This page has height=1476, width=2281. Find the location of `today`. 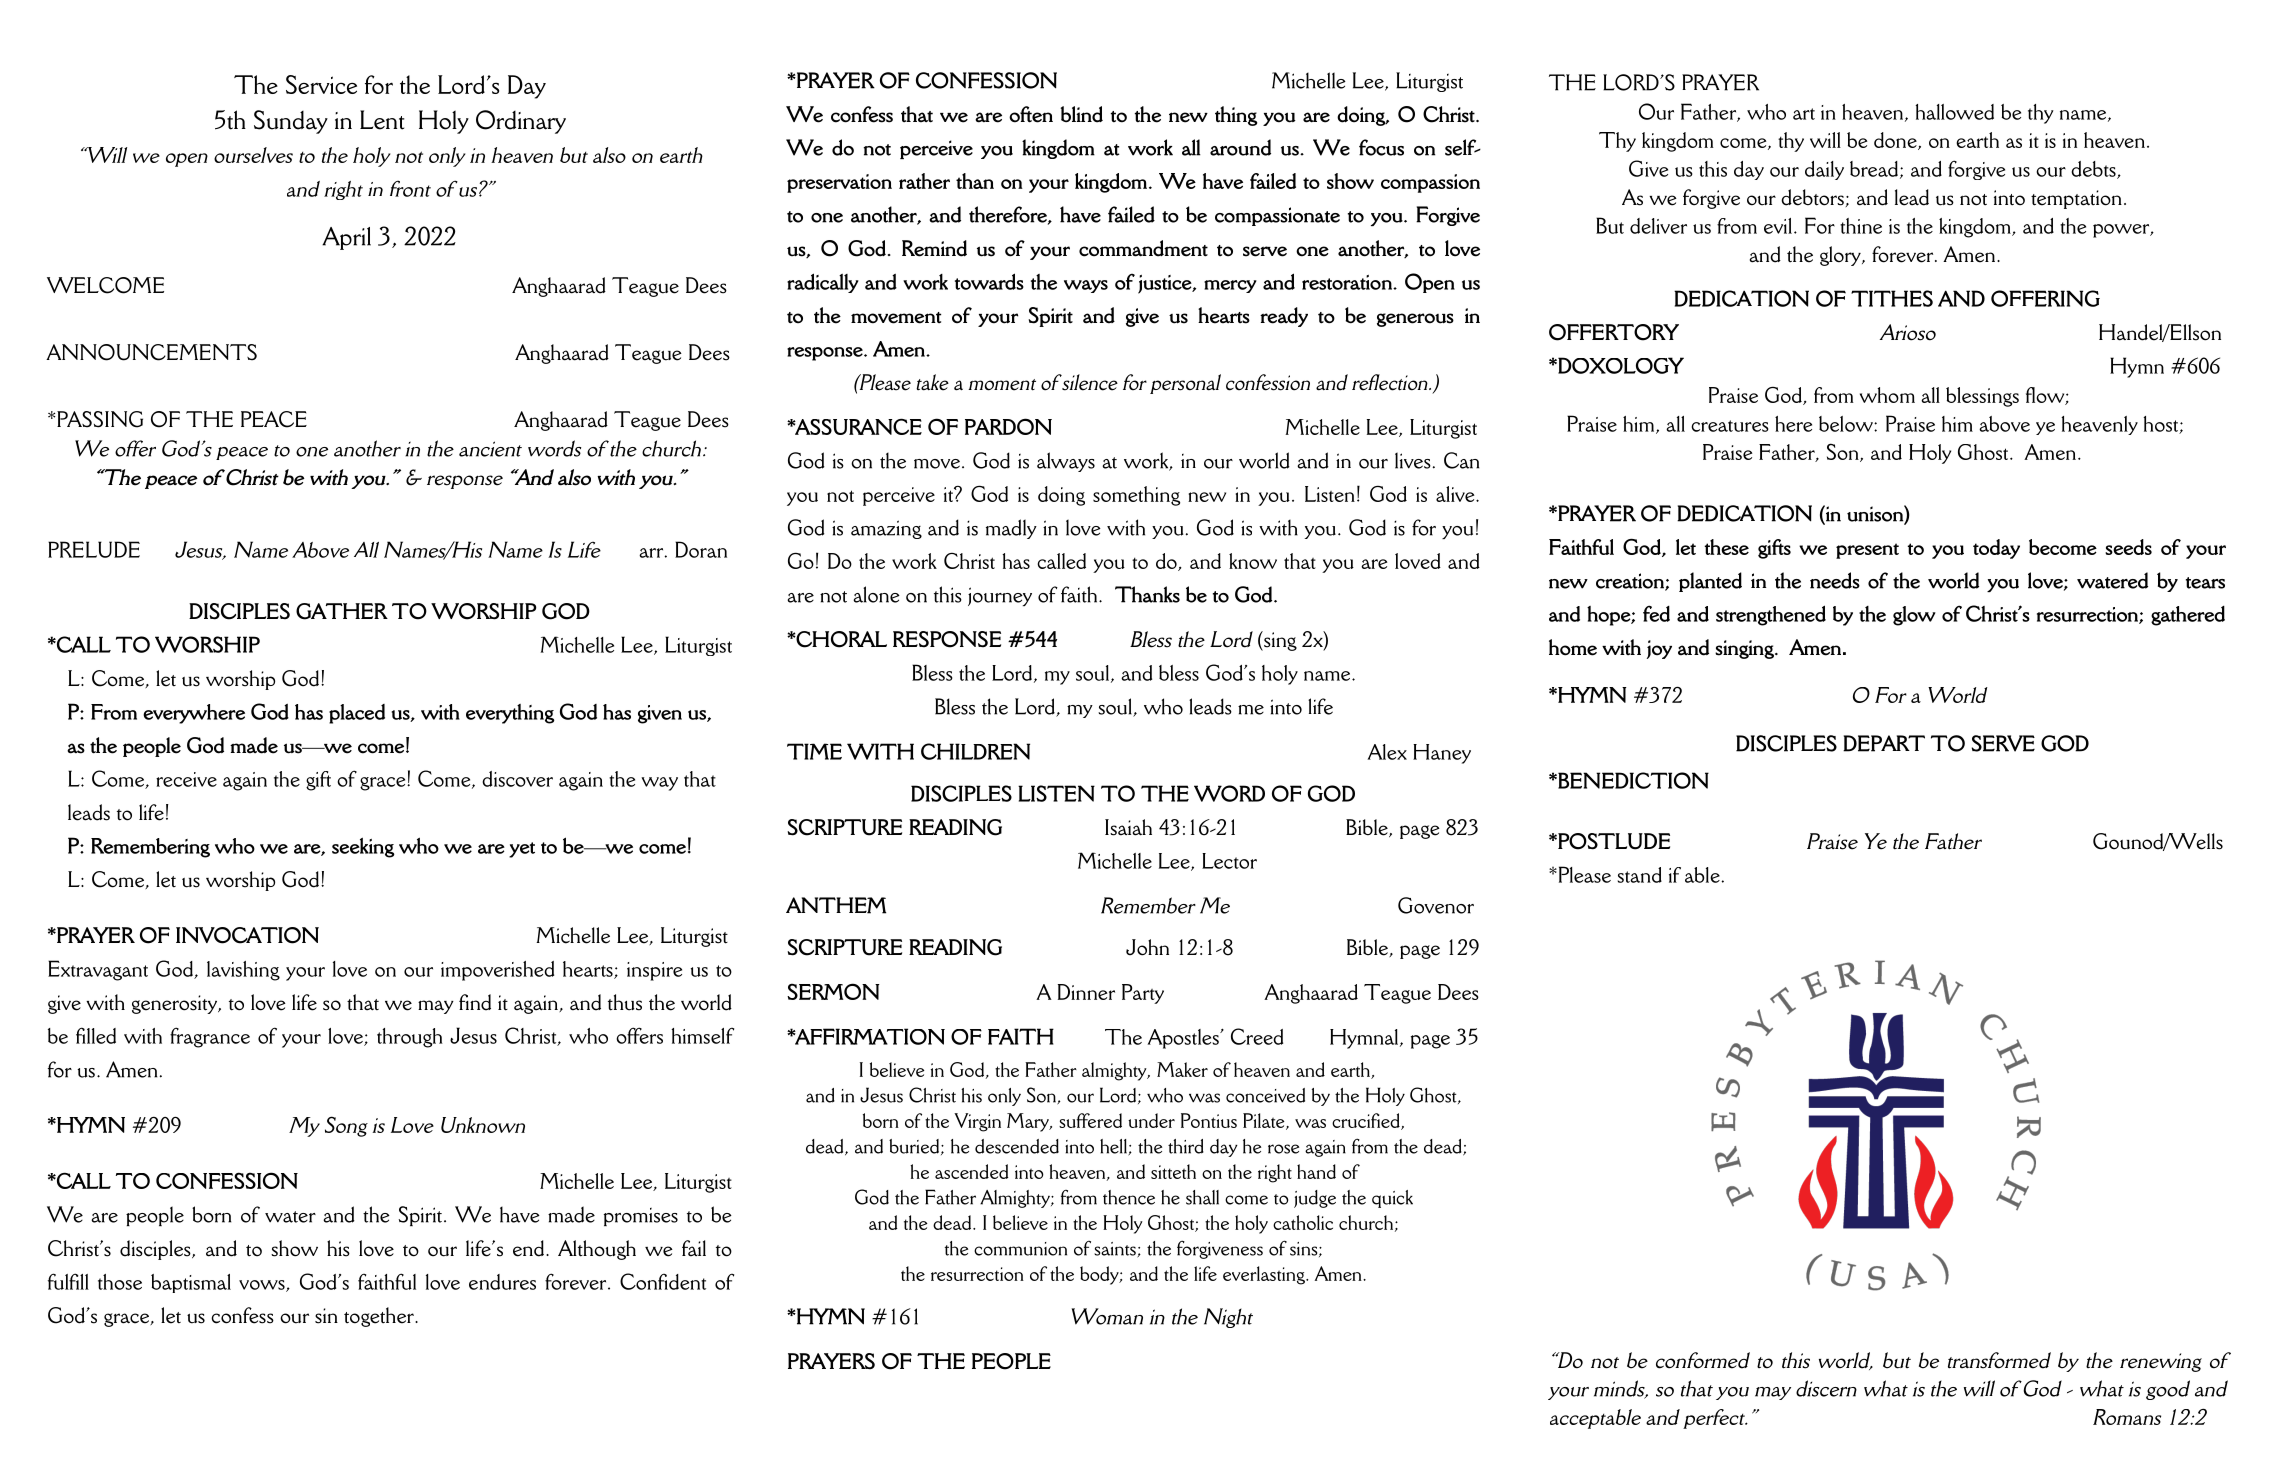

today is located at coordinates (1996, 549).
